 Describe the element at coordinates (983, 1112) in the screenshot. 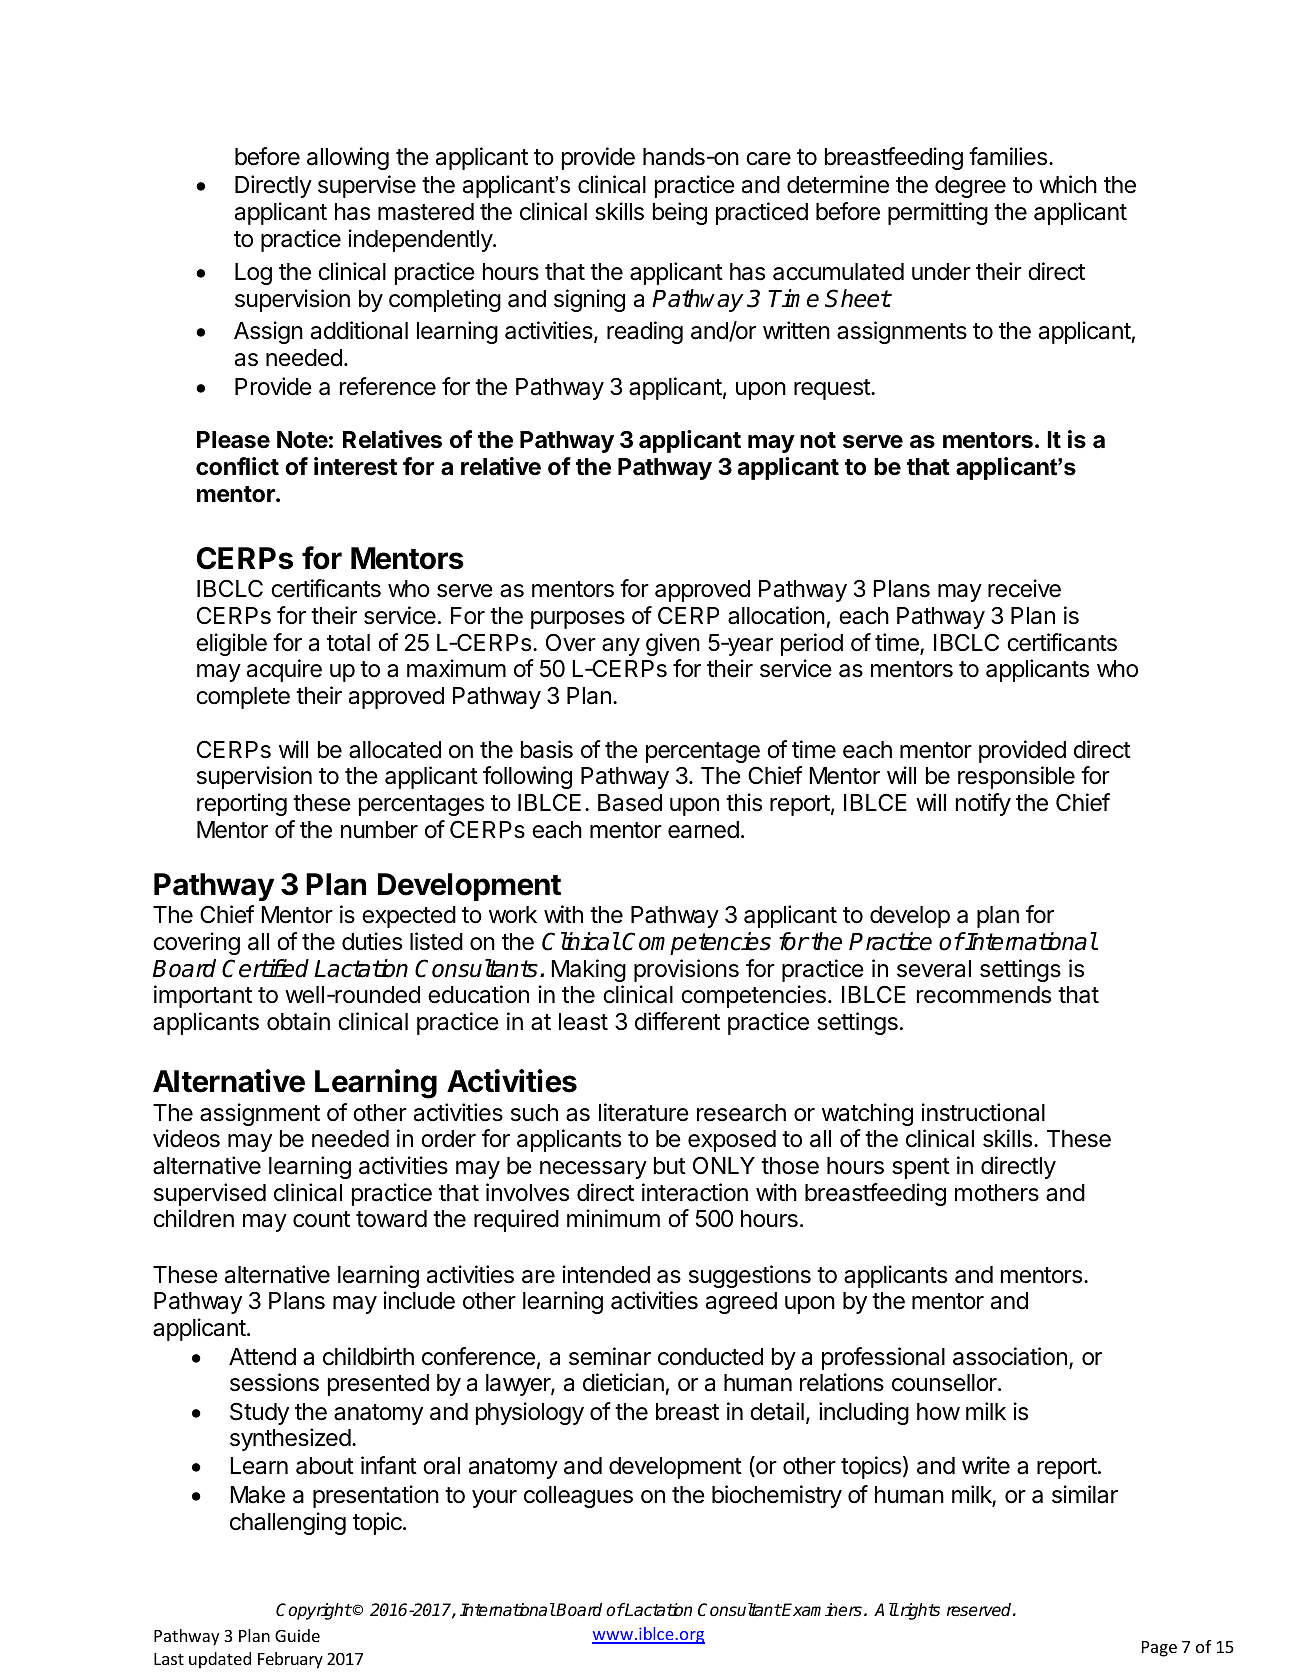

I see `instructional` at that location.
